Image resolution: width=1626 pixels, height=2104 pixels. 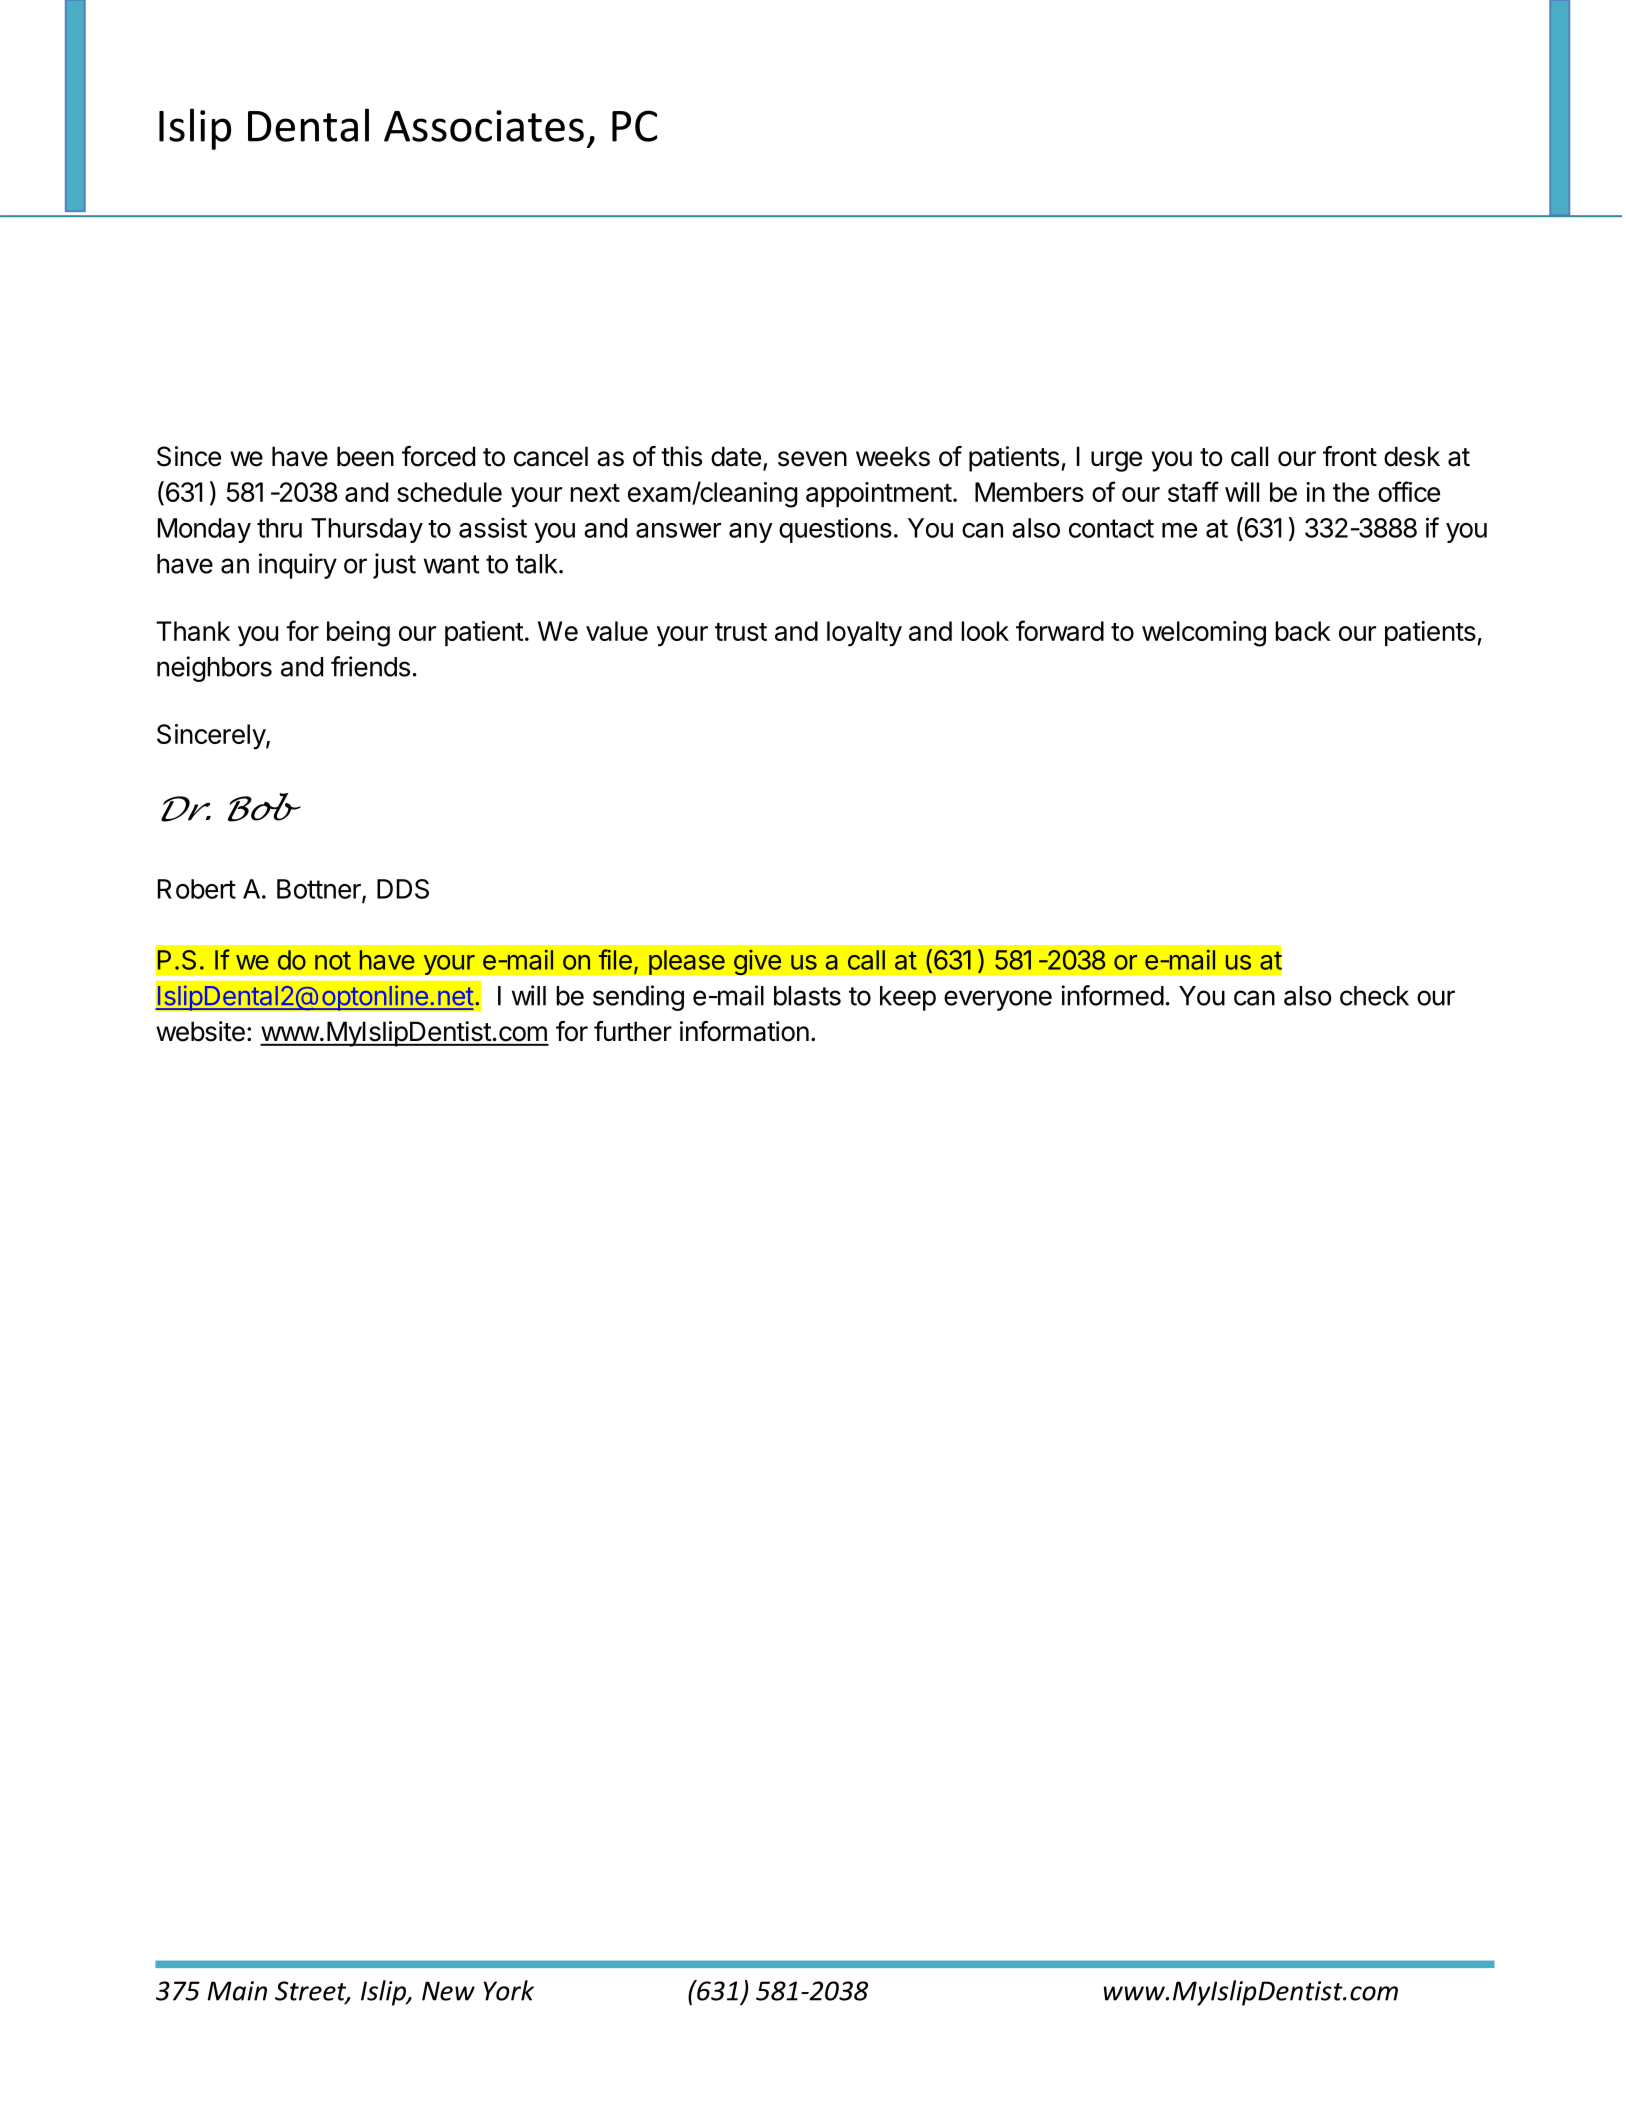 I want to click on Associates, so click(x=484, y=126).
